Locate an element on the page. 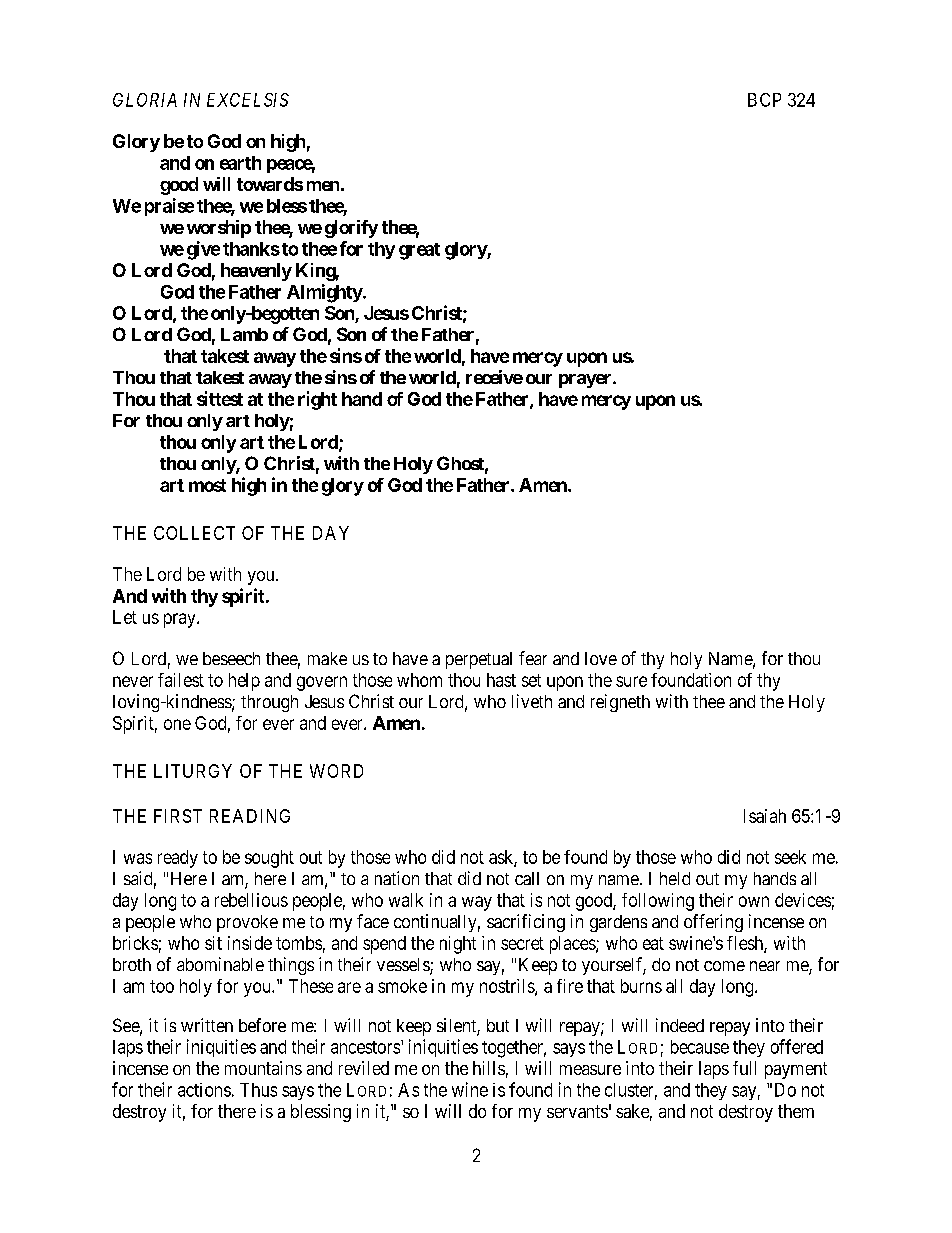  BCP is located at coordinates (764, 100).
